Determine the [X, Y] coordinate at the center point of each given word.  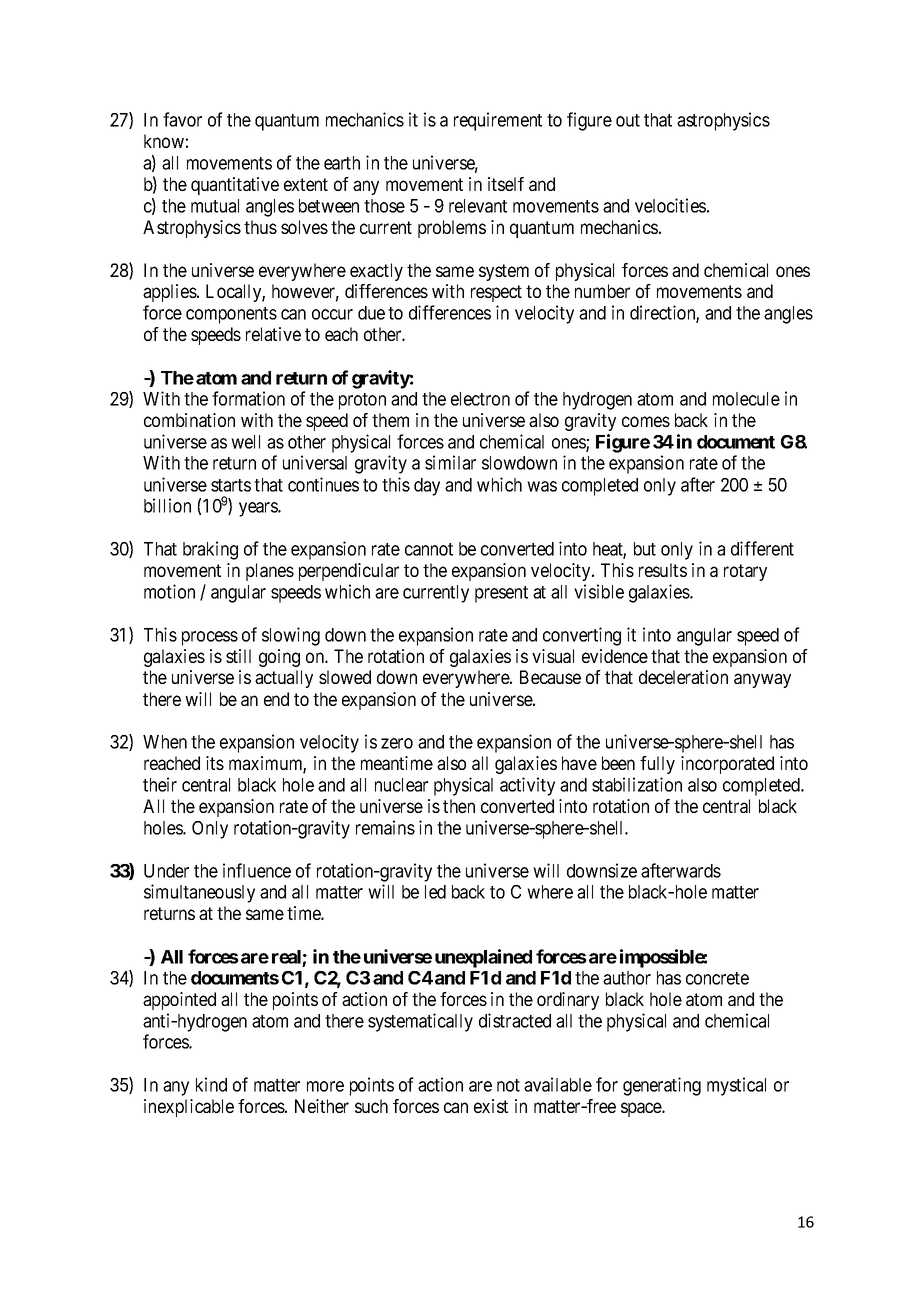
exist [491, 1106]
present [501, 594]
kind [211, 1084]
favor [182, 119]
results [663, 570]
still [238, 656]
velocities [670, 205]
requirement [498, 121]
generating [662, 1086]
